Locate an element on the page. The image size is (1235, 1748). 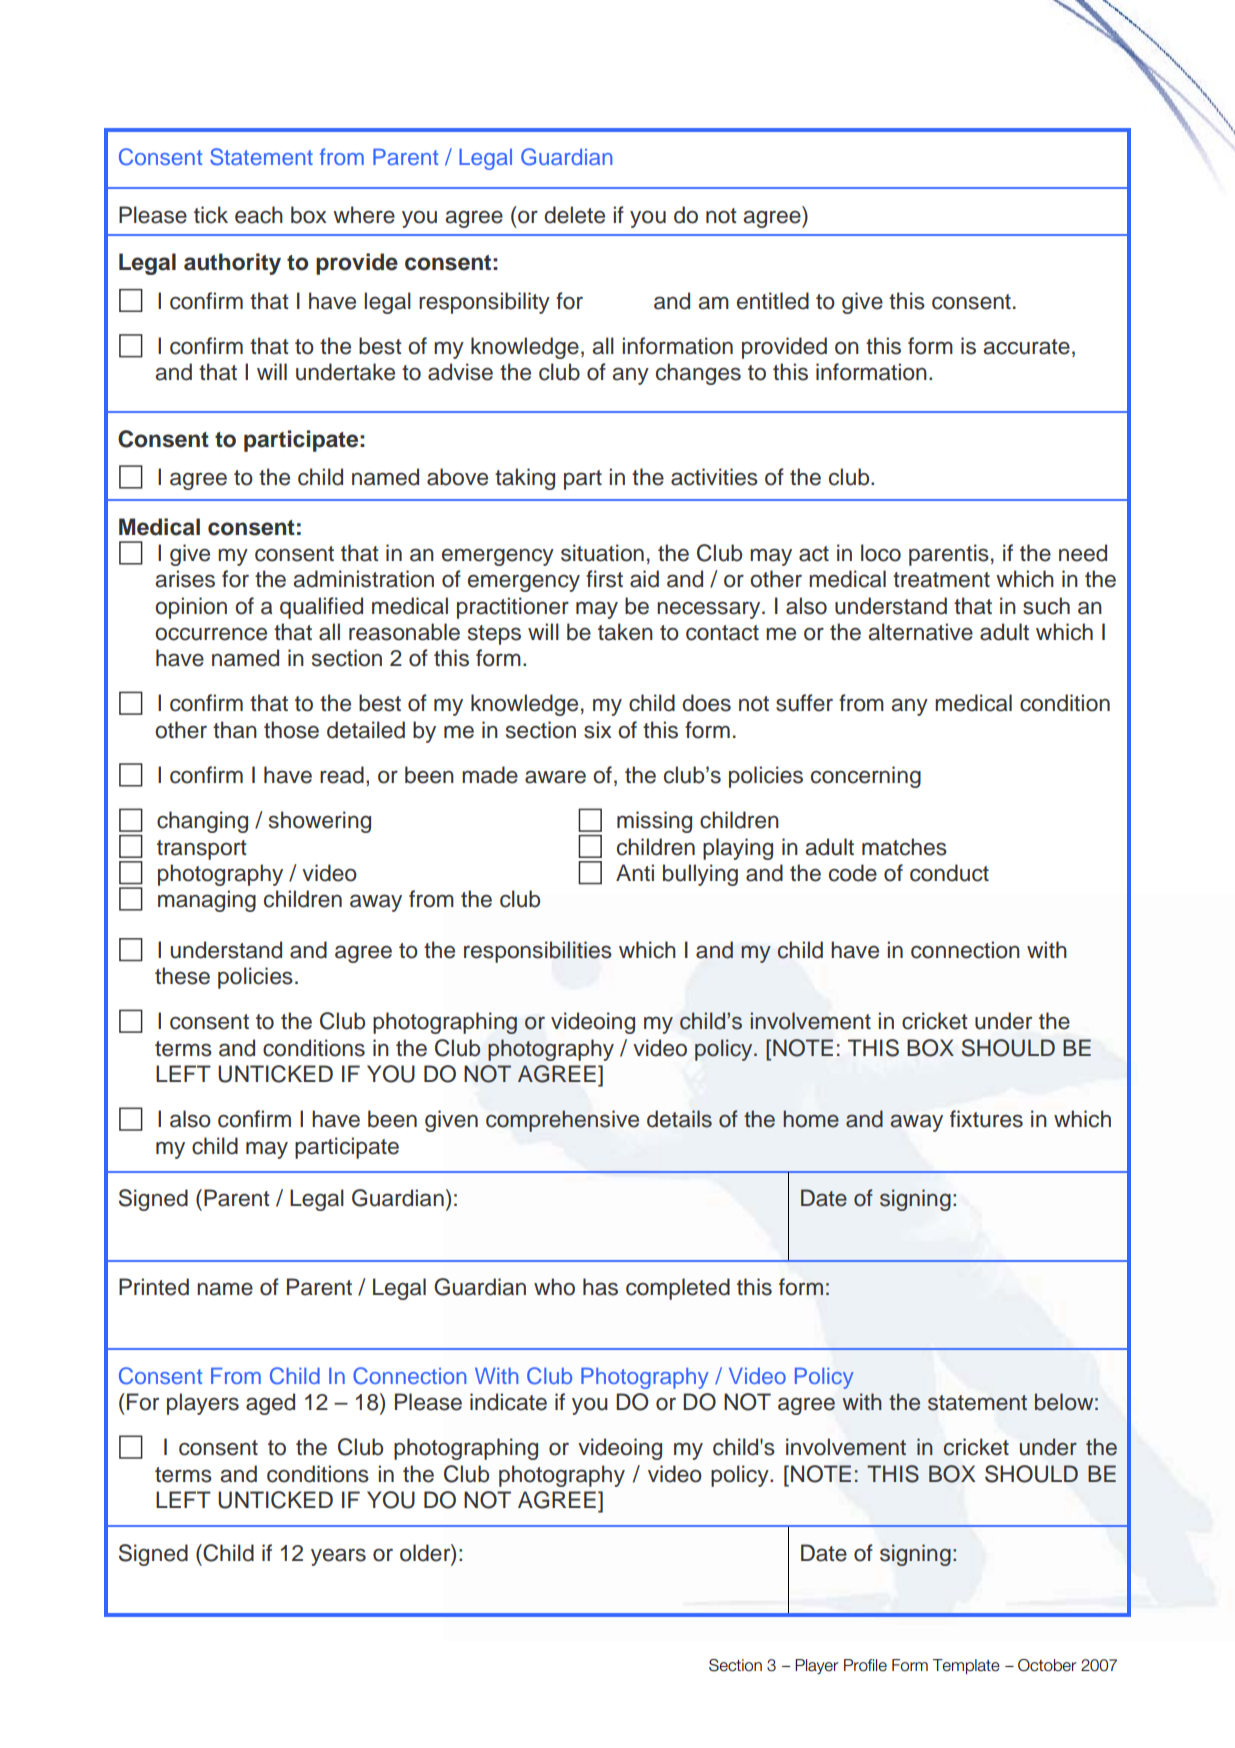
years is located at coordinates (338, 1557).
